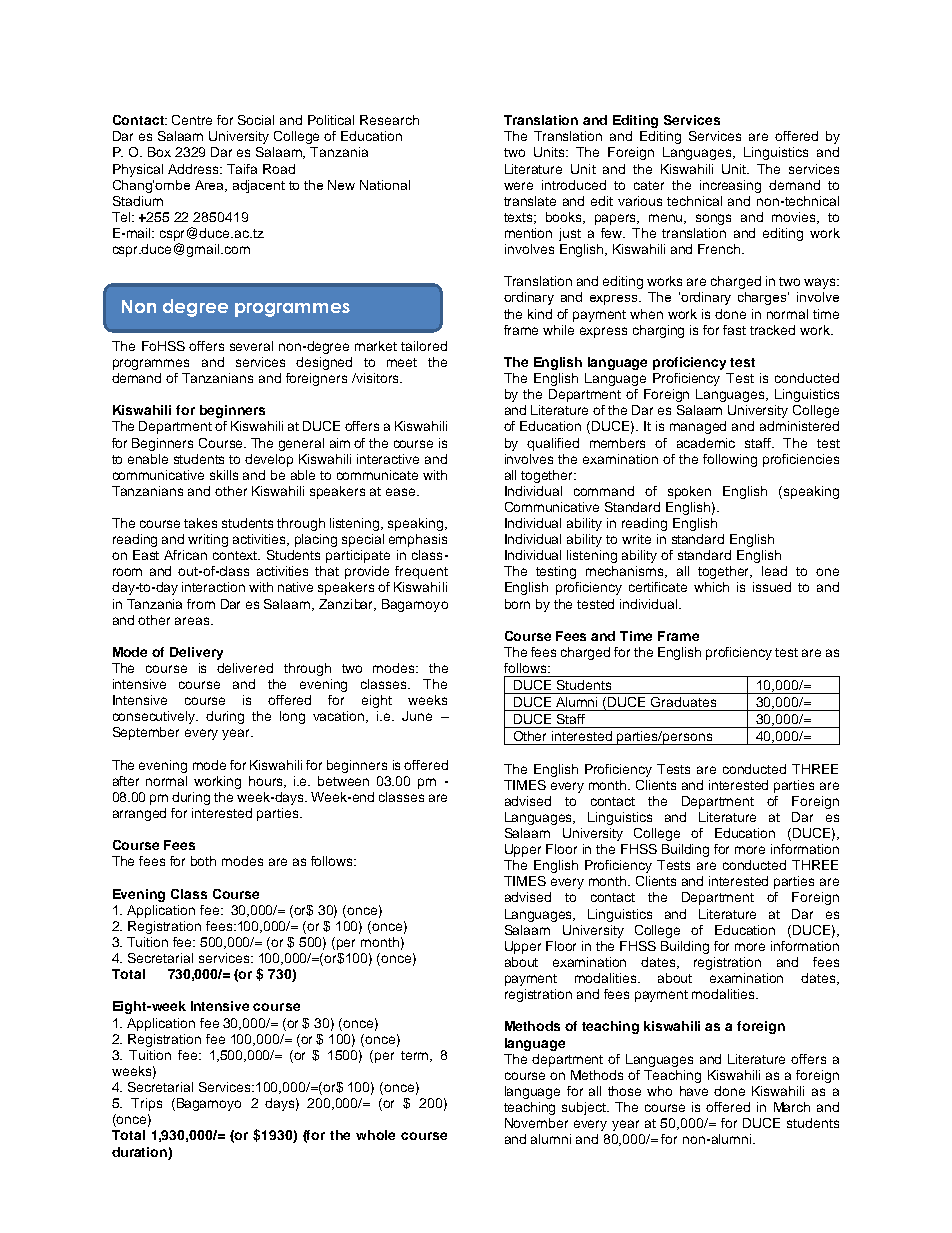 Image resolution: width=952 pixels, height=1233 pixels. What do you see at coordinates (711, 587) in the page?
I see `which` at bounding box center [711, 587].
